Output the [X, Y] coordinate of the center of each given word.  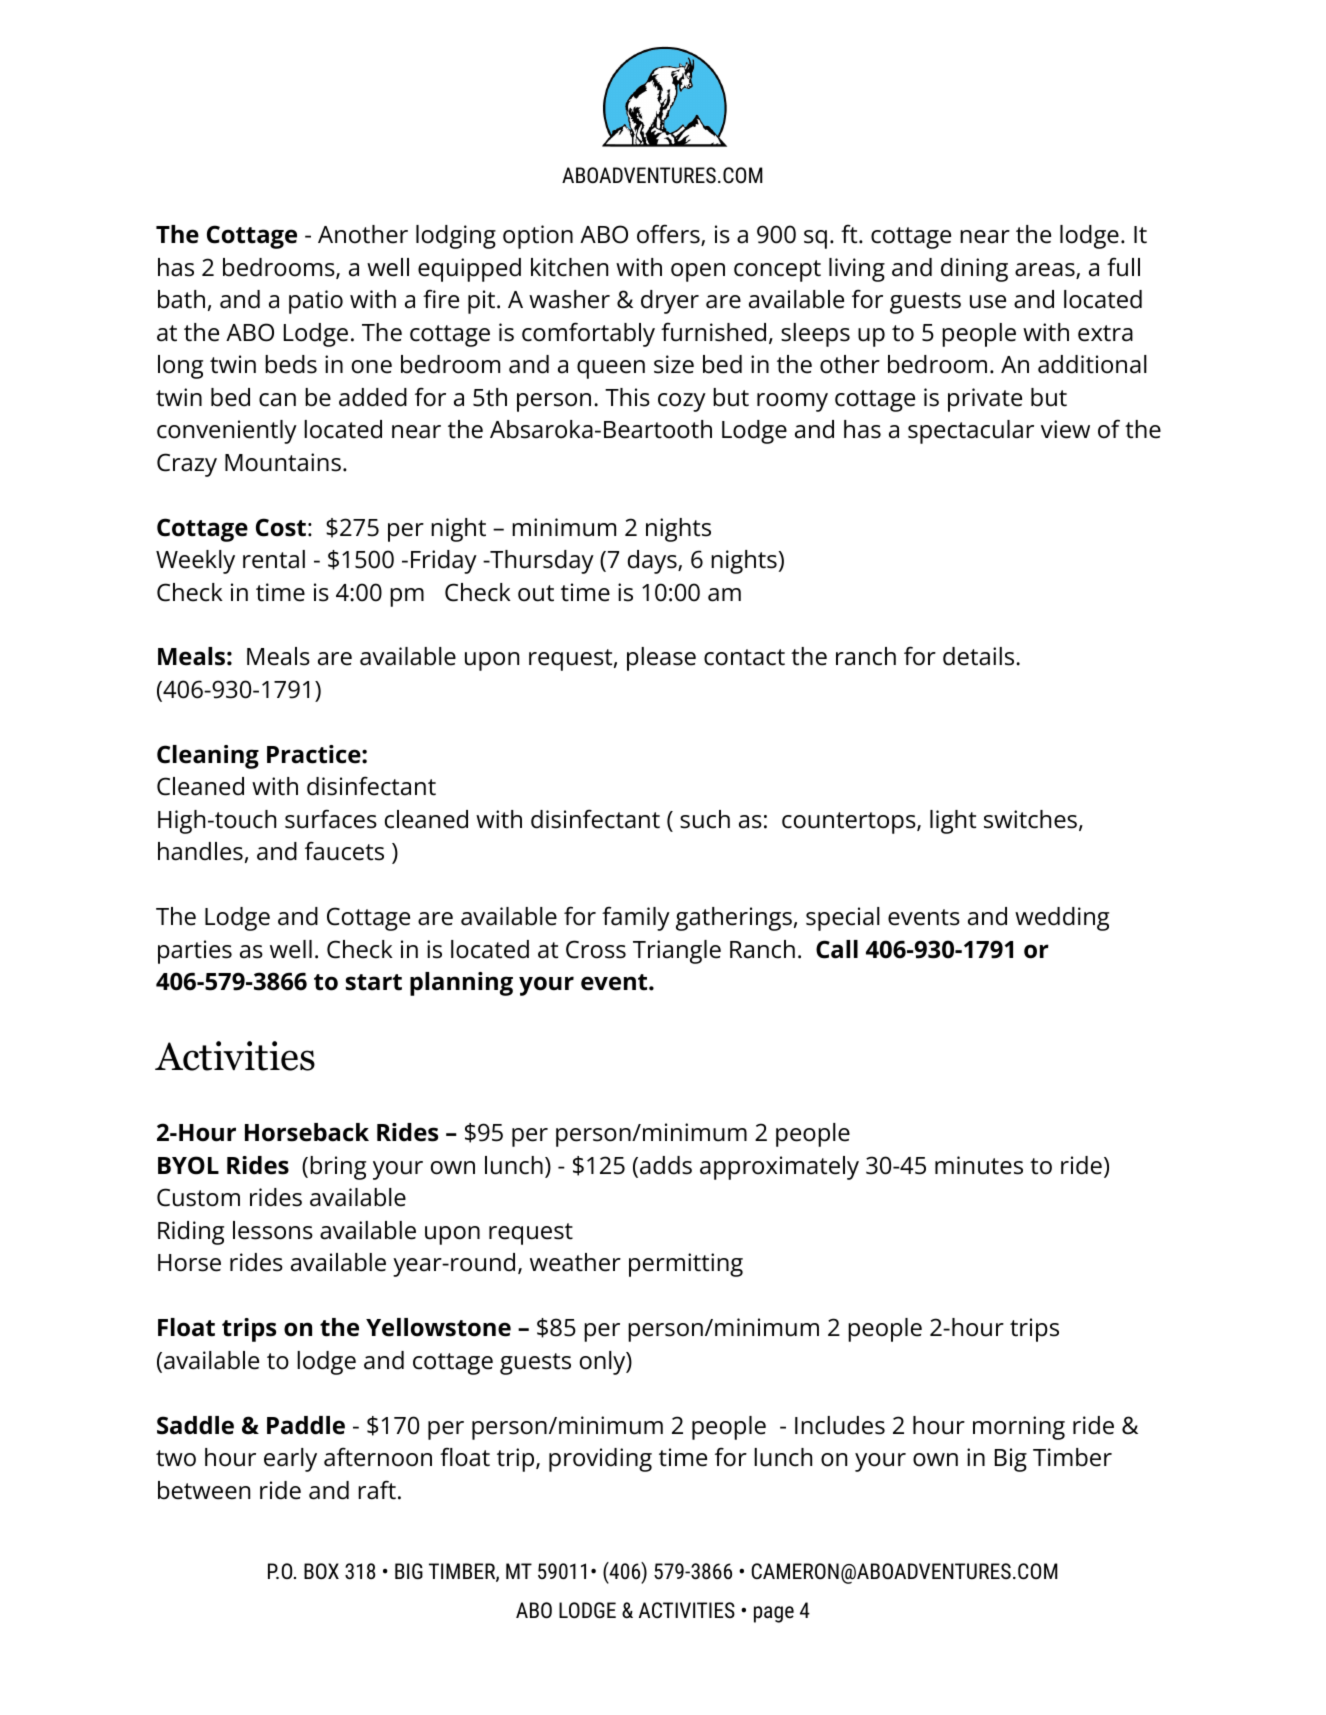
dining [974, 270]
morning [1019, 1428]
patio [316, 302]
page [774, 1614]
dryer [670, 302]
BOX [321, 1571]
